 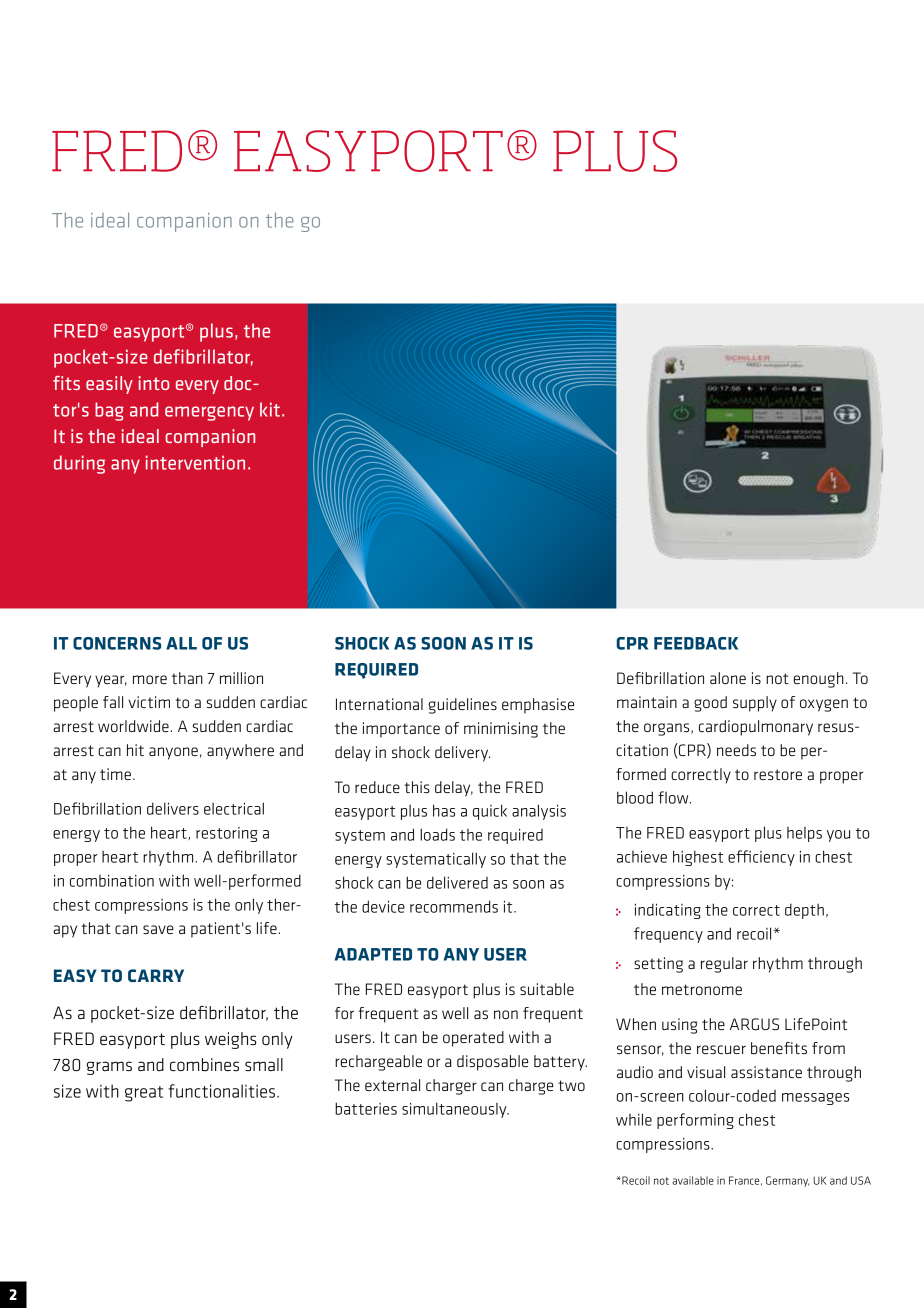 What do you see at coordinates (778, 774) in the document?
I see `restore` at bounding box center [778, 774].
